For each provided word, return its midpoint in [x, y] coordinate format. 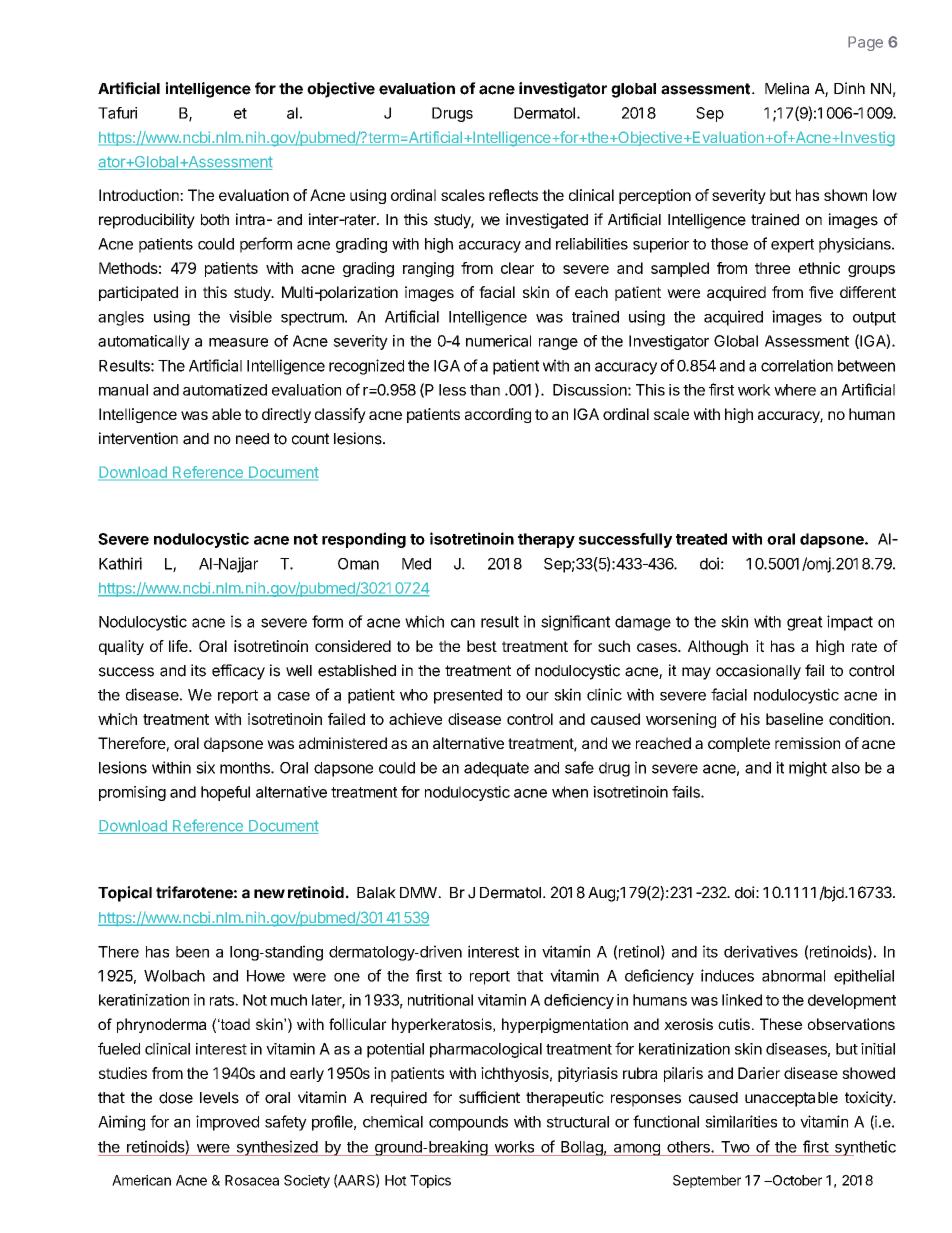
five [821, 292]
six [205, 767]
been [192, 952]
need [252, 439]
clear [517, 268]
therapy [546, 540]
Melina [787, 88]
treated [701, 539]
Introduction [140, 195]
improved [227, 1123]
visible [250, 316]
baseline [794, 719]
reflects [513, 195]
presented [468, 696]
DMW [419, 892]
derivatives [761, 951]
